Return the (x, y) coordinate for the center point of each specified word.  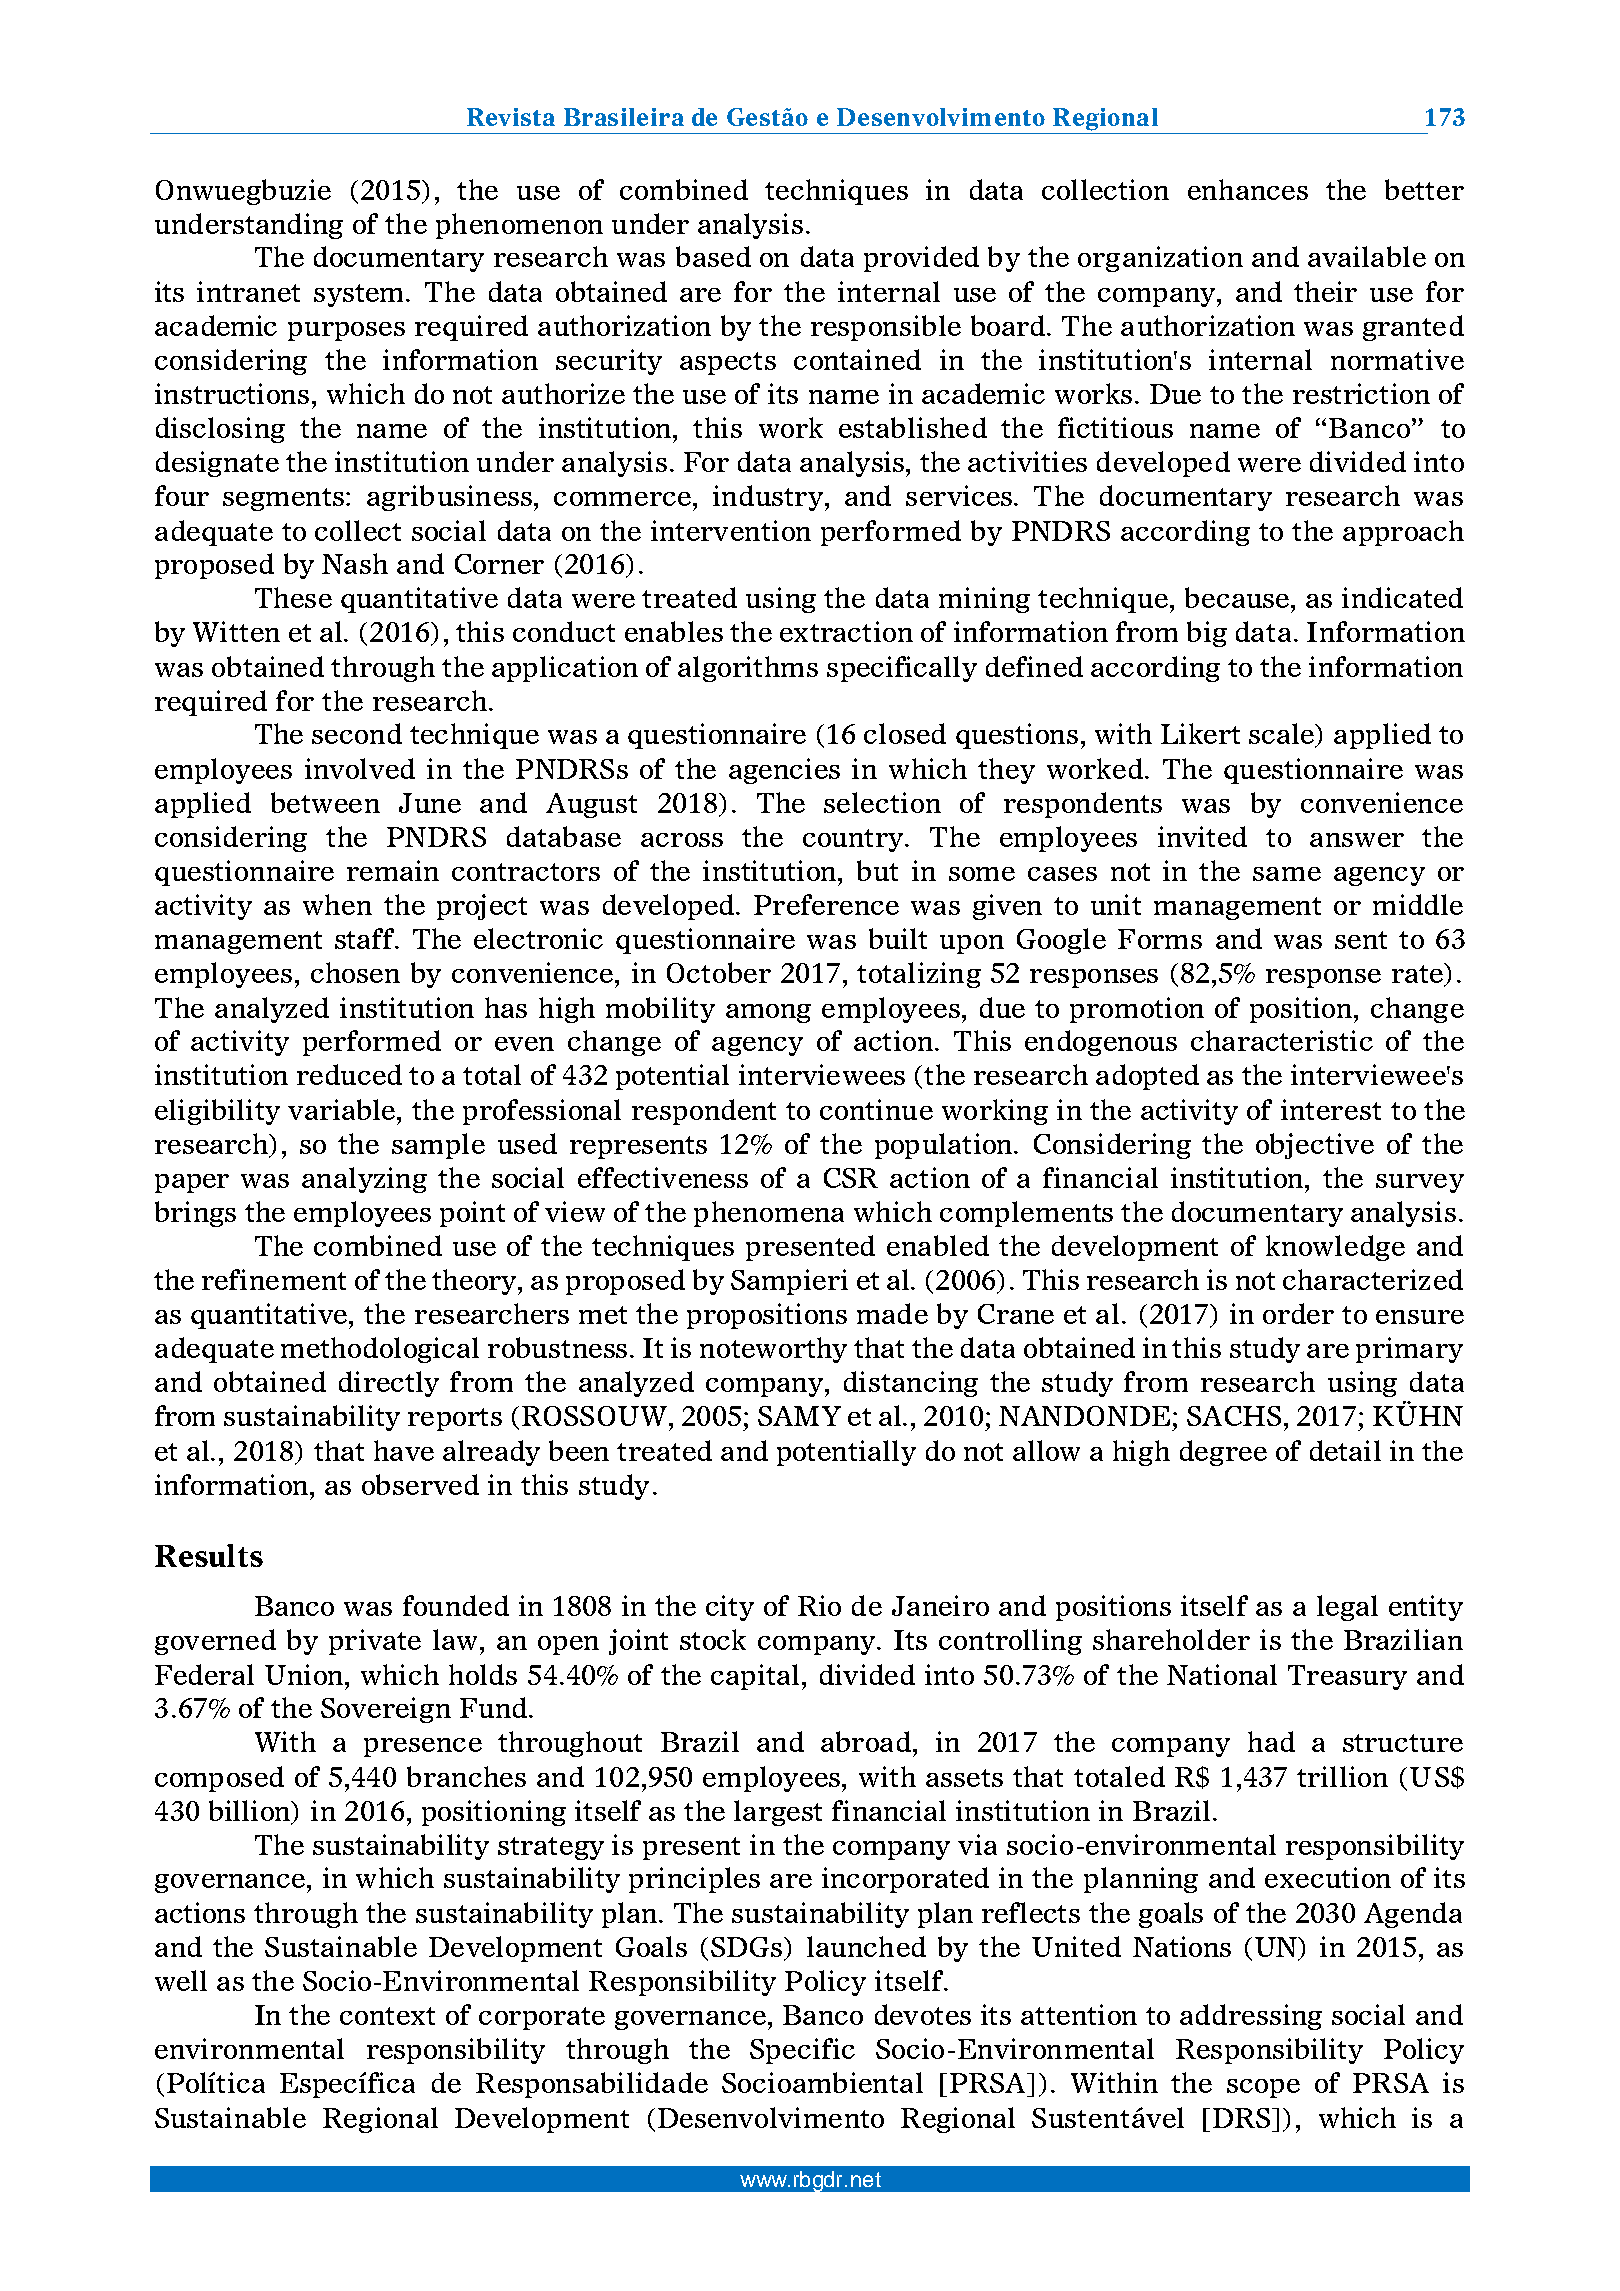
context (387, 2016)
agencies (784, 771)
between (325, 802)
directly (389, 1384)
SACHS (1234, 1416)
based (713, 256)
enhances (1248, 189)
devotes (923, 2014)
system (360, 295)
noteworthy (773, 1350)
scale (1283, 735)
